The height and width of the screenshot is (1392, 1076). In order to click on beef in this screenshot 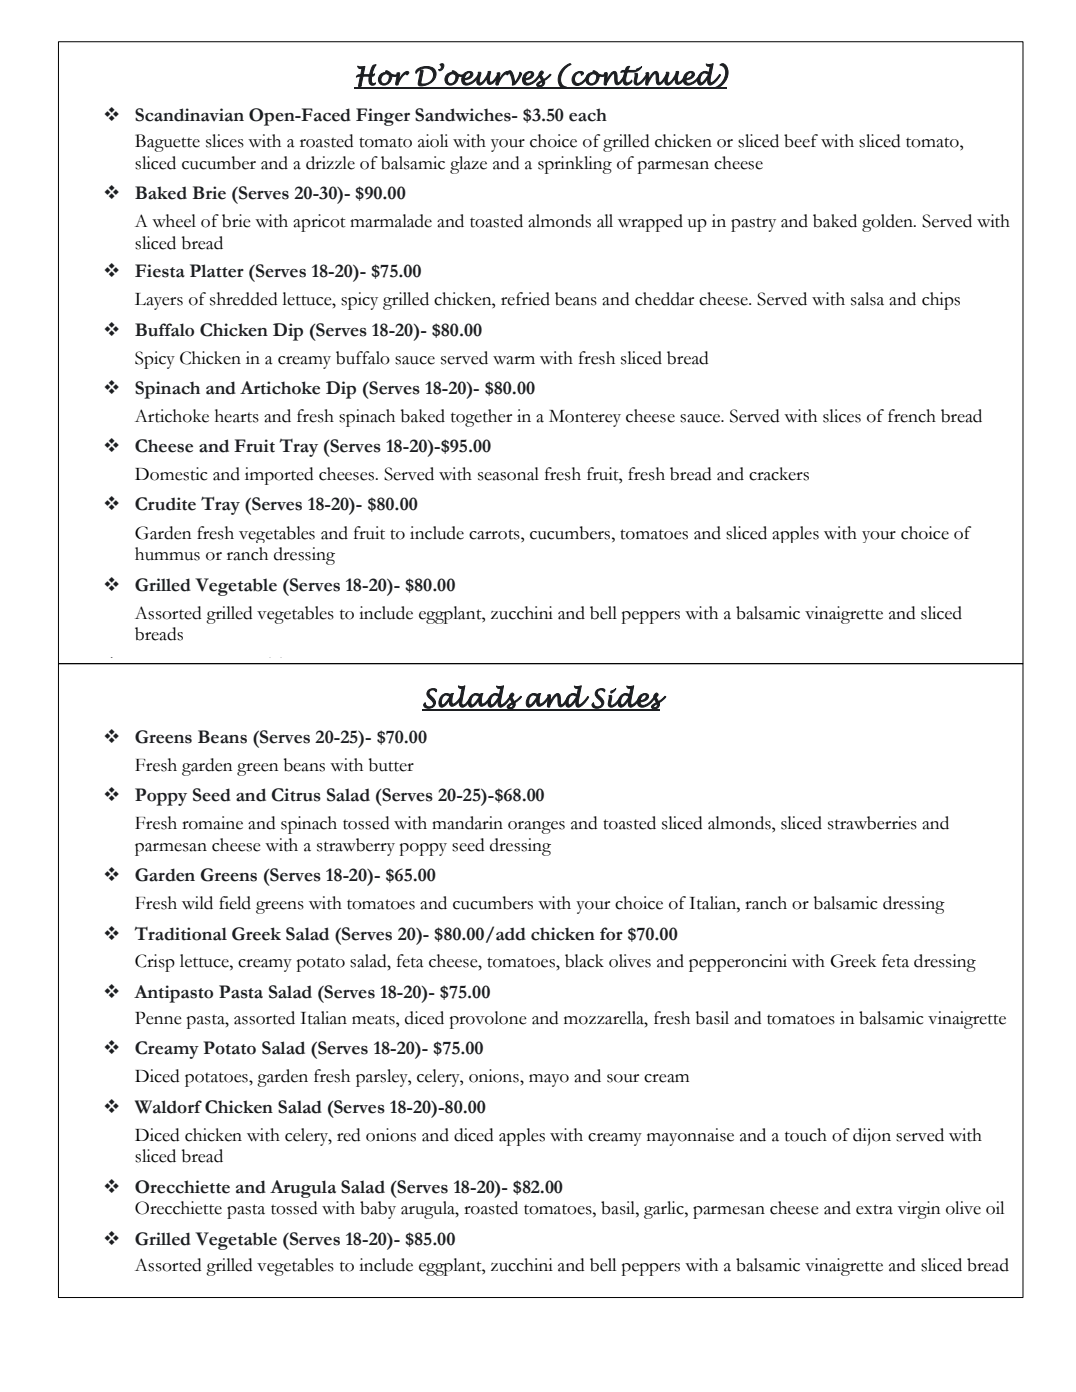, I will do `click(801, 141)`.
